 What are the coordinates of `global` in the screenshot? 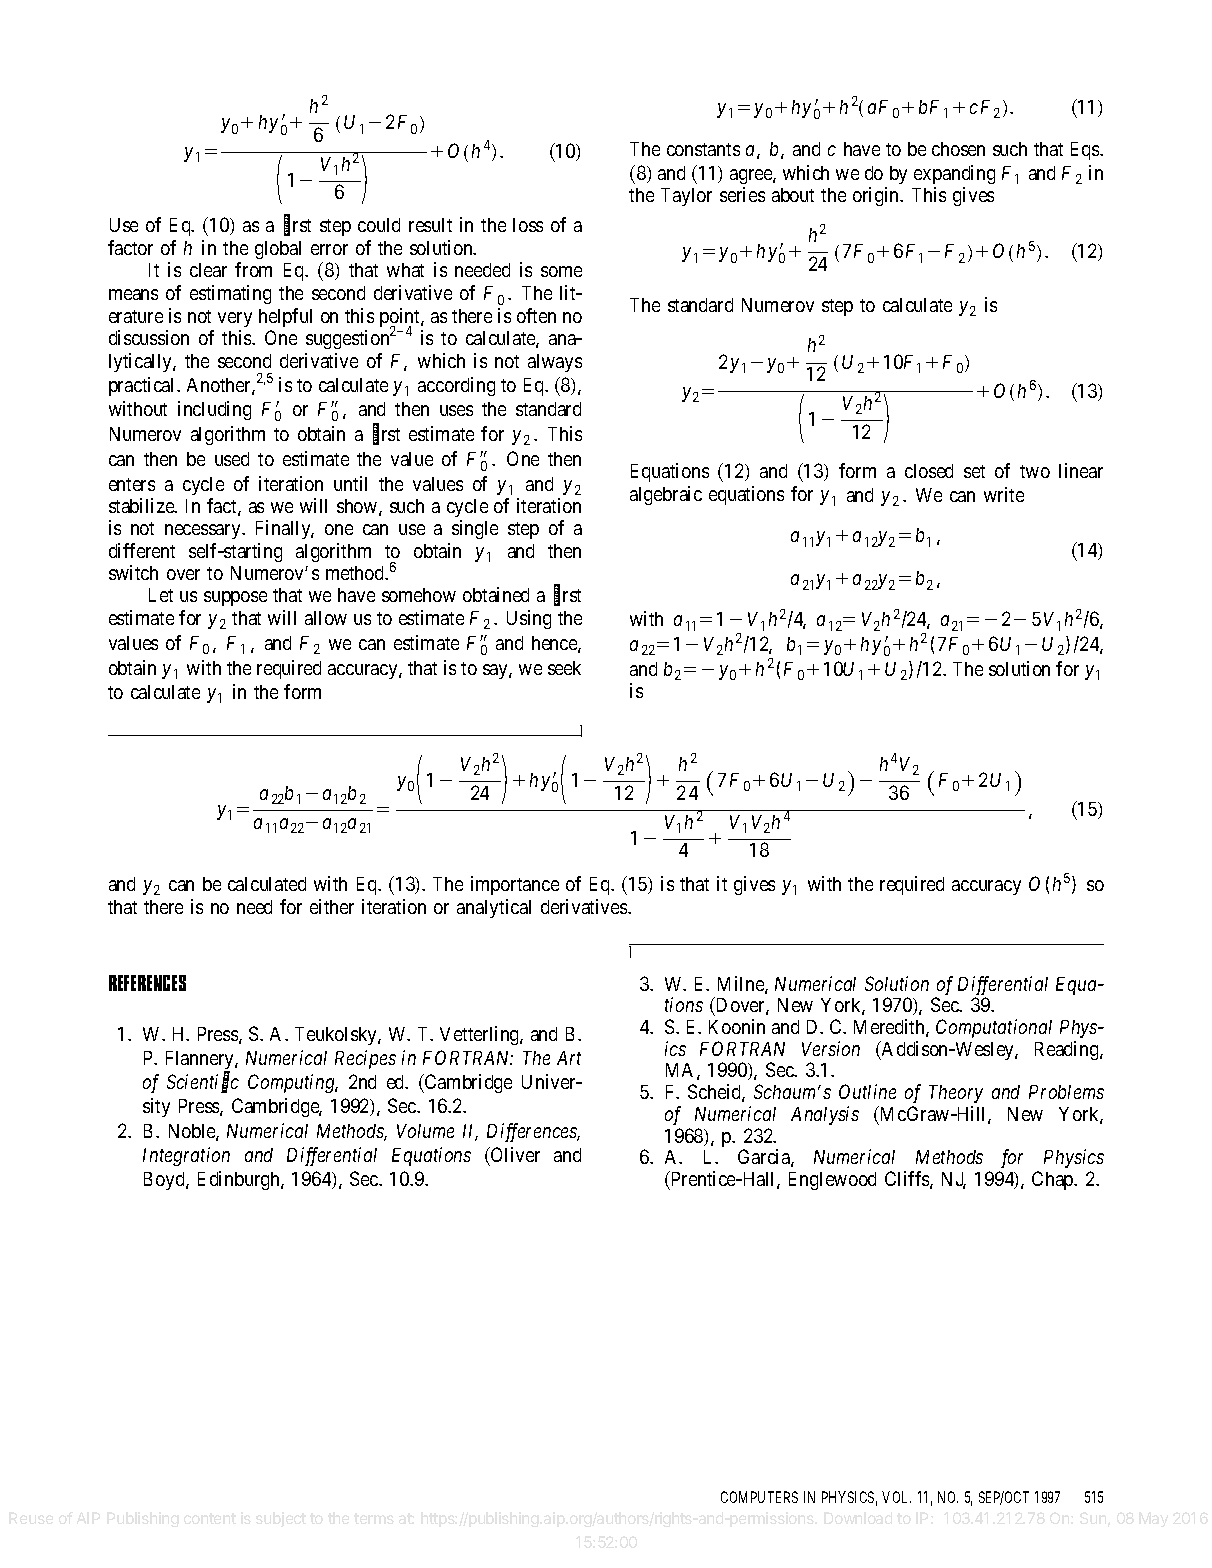 It's located at (278, 250).
